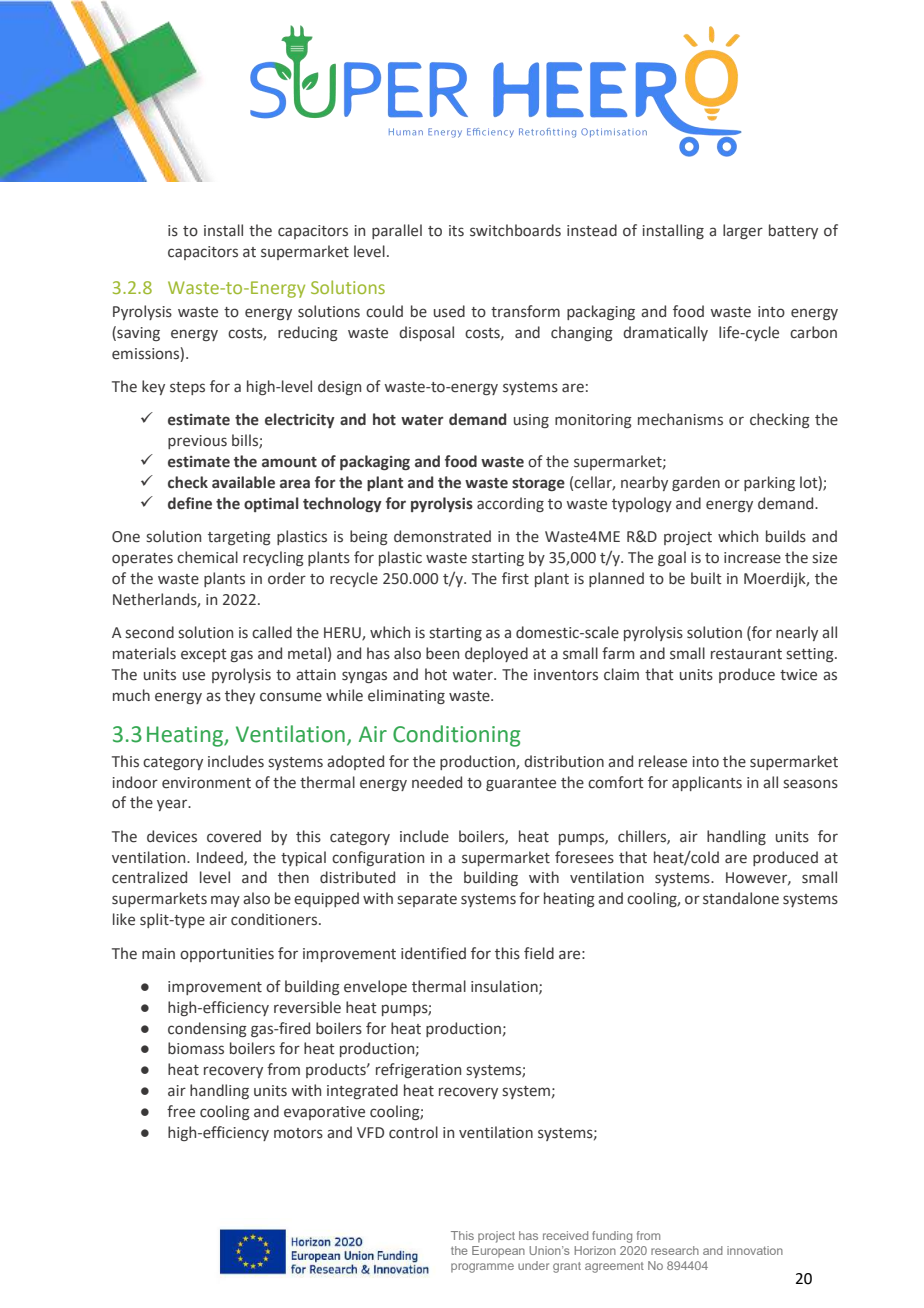 This page has width=924, height=1308. I want to click on used, so click(449, 311).
